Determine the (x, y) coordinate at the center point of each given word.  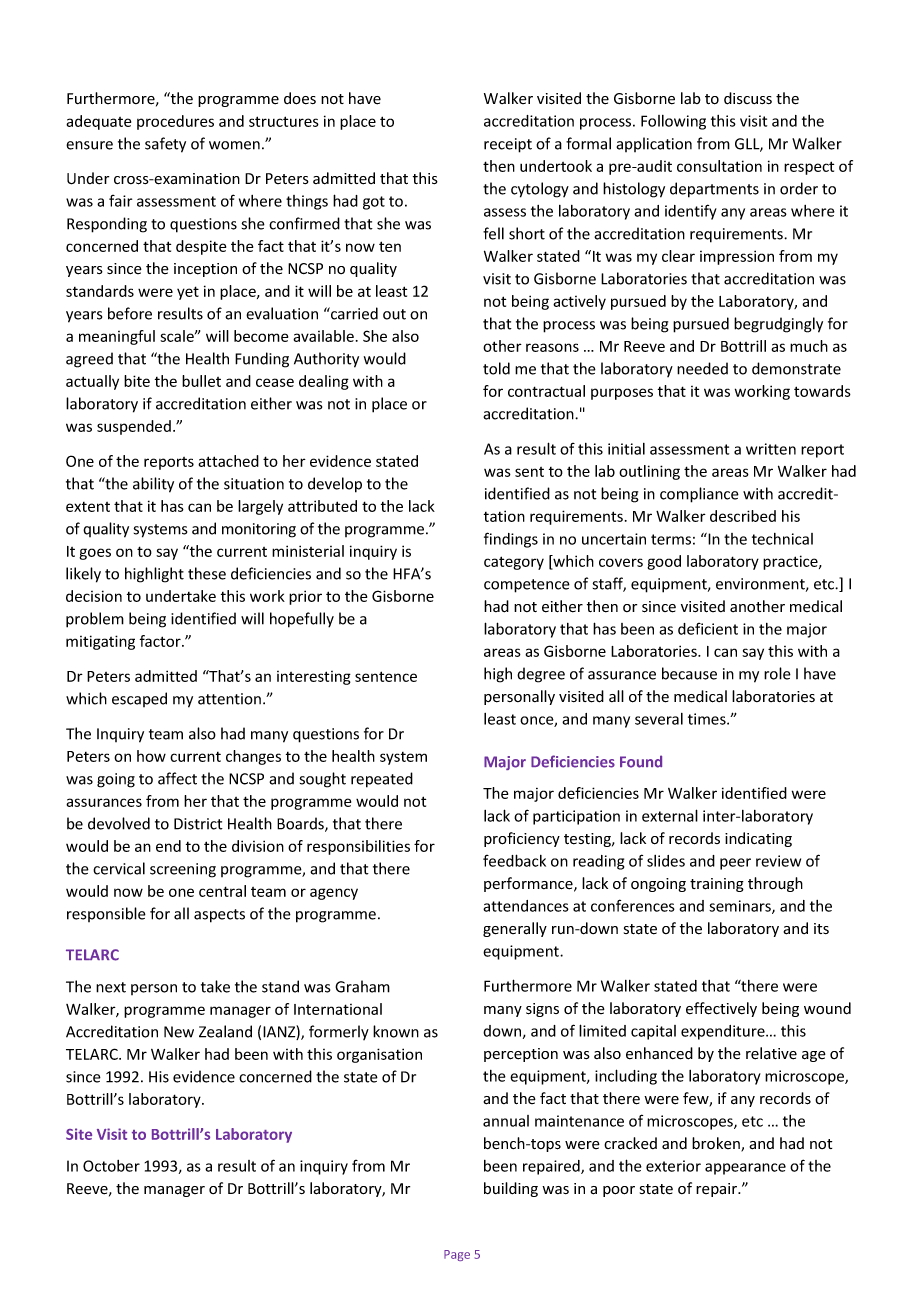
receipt (508, 145)
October (111, 1166)
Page (457, 1255)
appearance (745, 1169)
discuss (748, 98)
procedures (175, 122)
